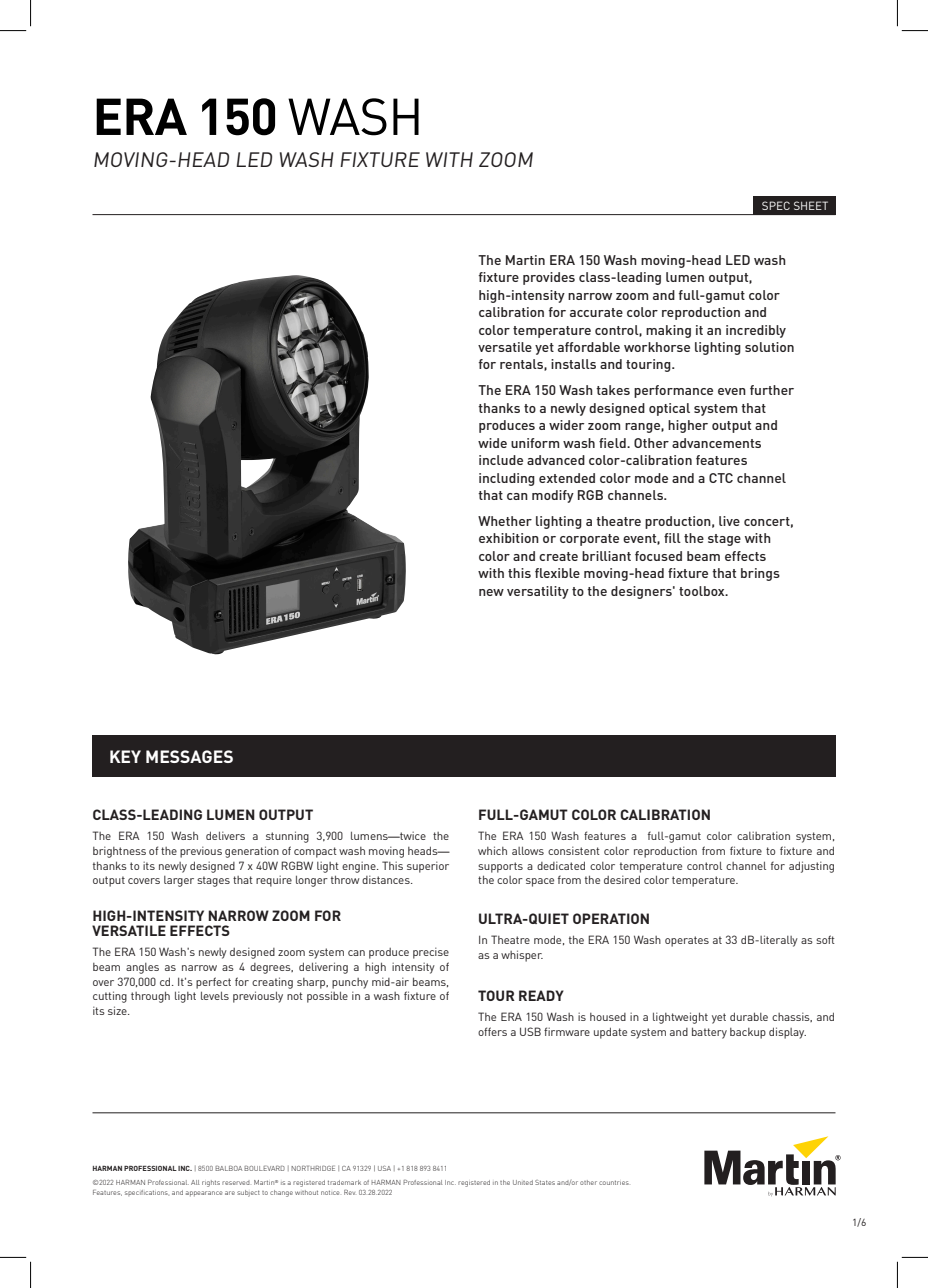 Image resolution: width=928 pixels, height=1288 pixels. I want to click on provides, so click(549, 278).
